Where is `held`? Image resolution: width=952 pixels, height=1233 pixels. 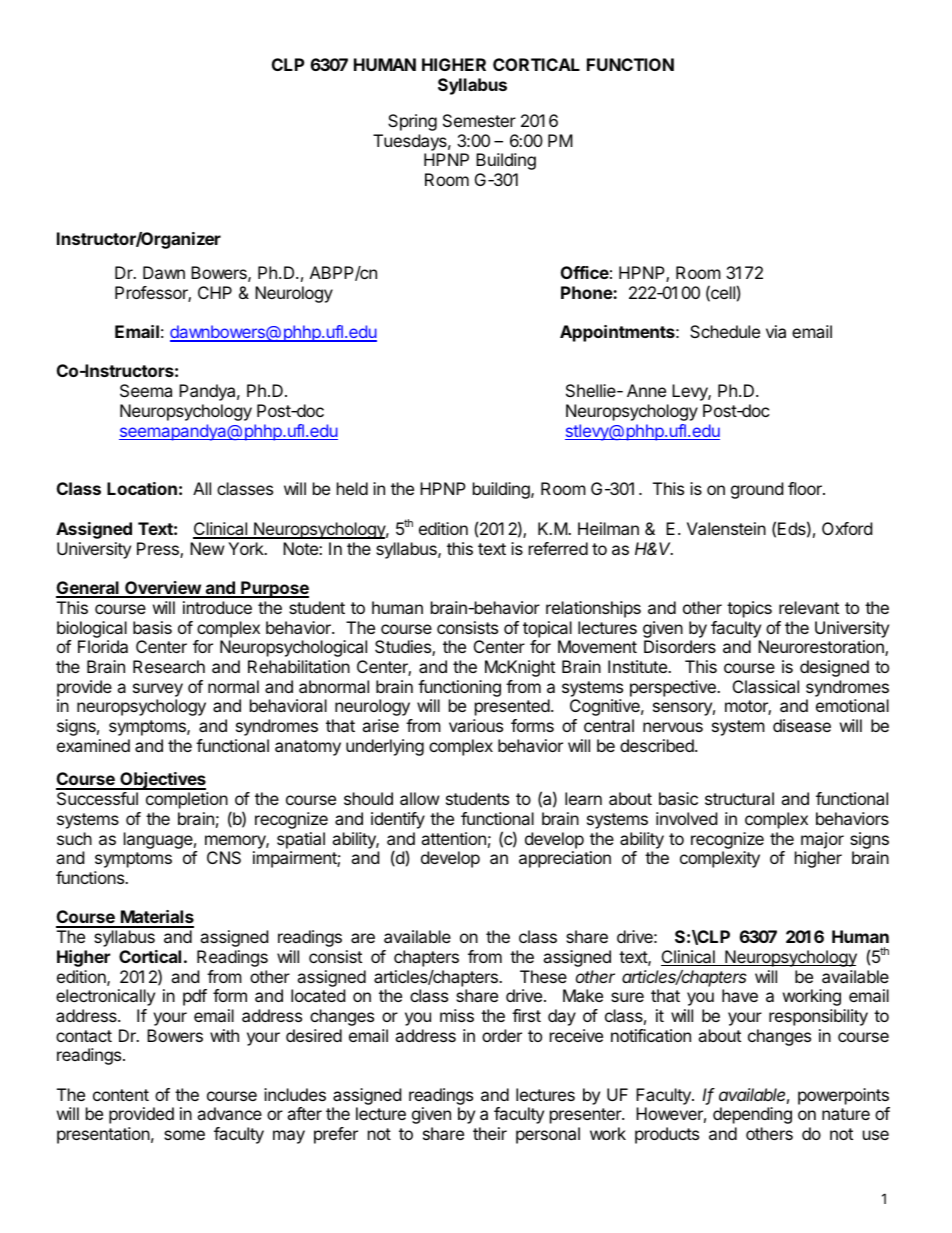 held is located at coordinates (352, 488).
